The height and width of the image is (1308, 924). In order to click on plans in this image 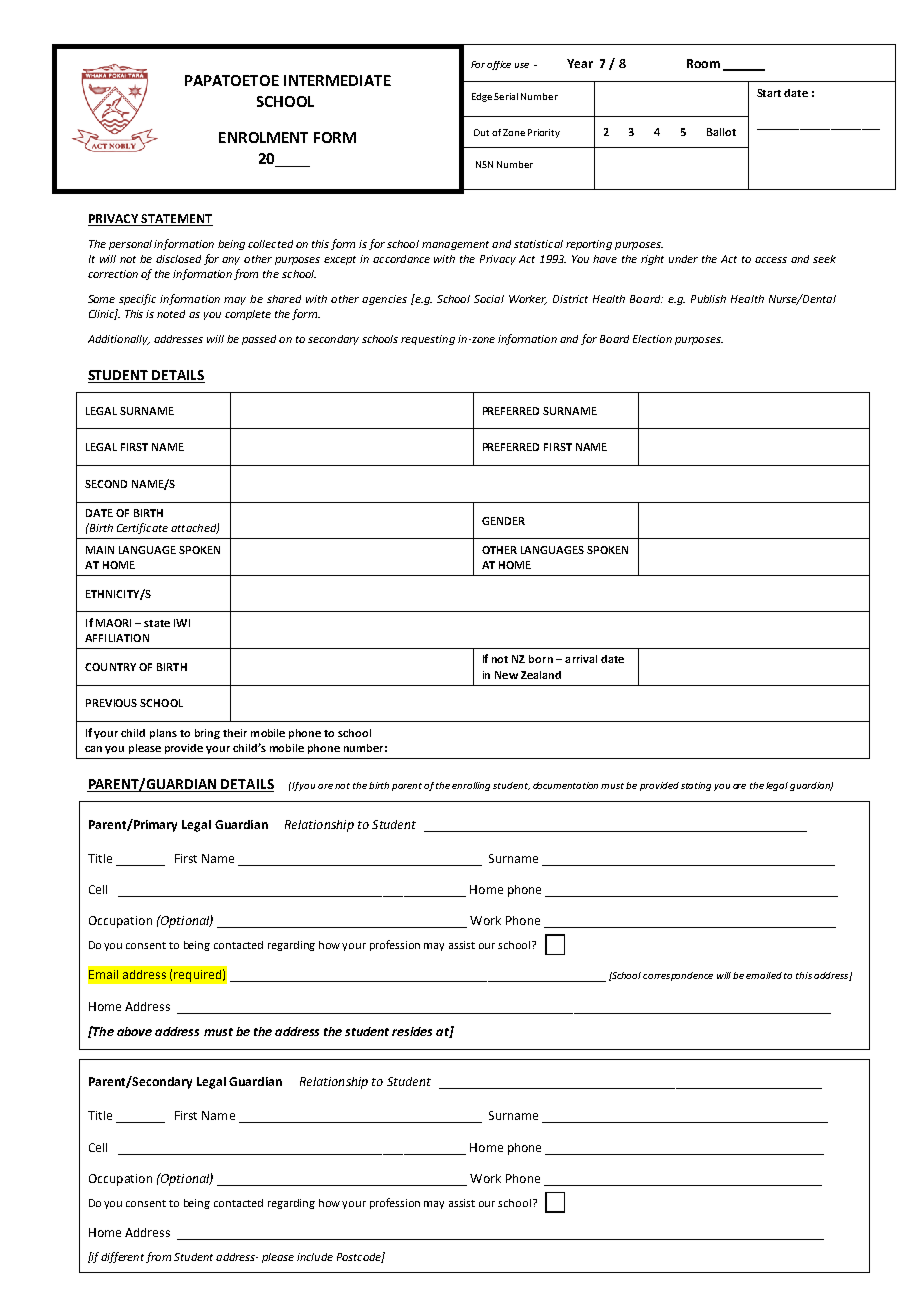, I will do `click(163, 734)`.
